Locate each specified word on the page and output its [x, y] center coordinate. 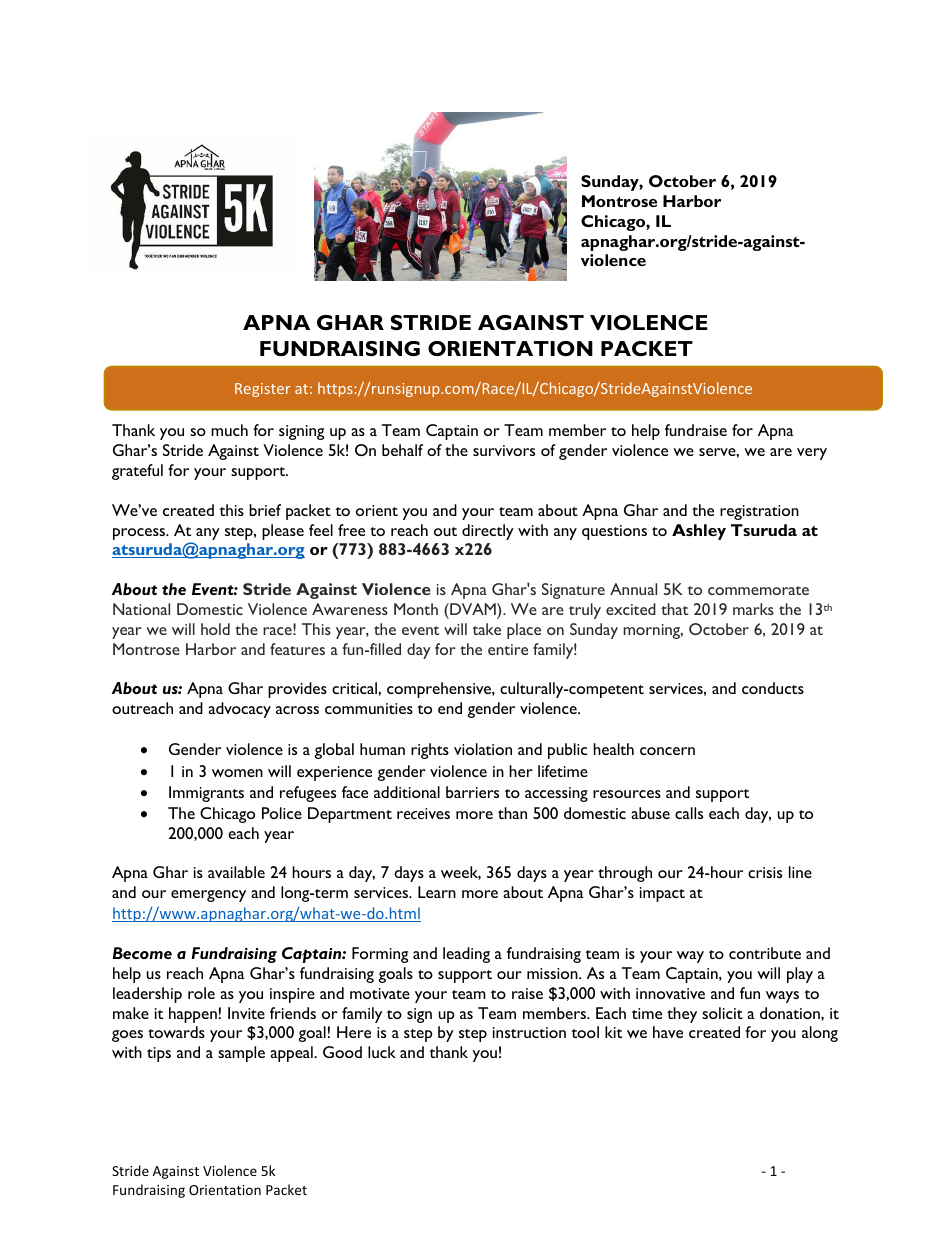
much [229, 430]
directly [488, 532]
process [140, 534]
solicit [722, 1013]
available [236, 872]
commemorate [758, 590]
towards [176, 1032]
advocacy [239, 710]
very [812, 454]
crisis [765, 872]
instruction [529, 1032]
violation [483, 749]
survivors [504, 450]
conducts [773, 688]
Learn [437, 892]
